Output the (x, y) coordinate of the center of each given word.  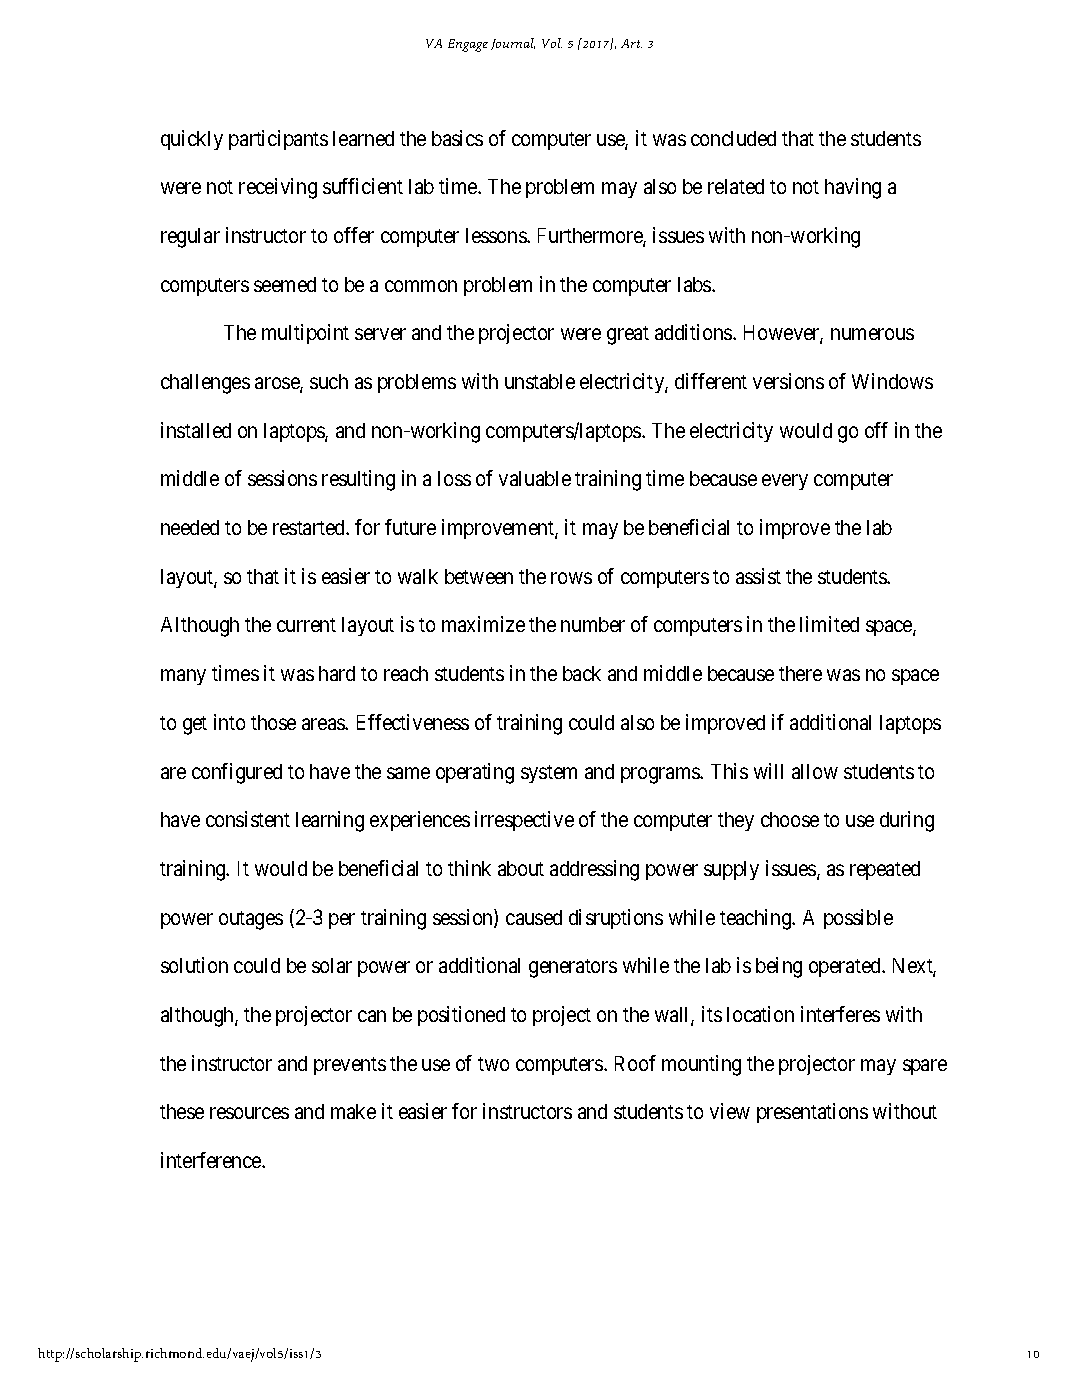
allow (815, 771)
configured (237, 773)
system (549, 774)
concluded (733, 138)
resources (249, 1113)
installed (196, 430)
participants (278, 140)
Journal (513, 44)
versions (788, 381)
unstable (540, 381)
